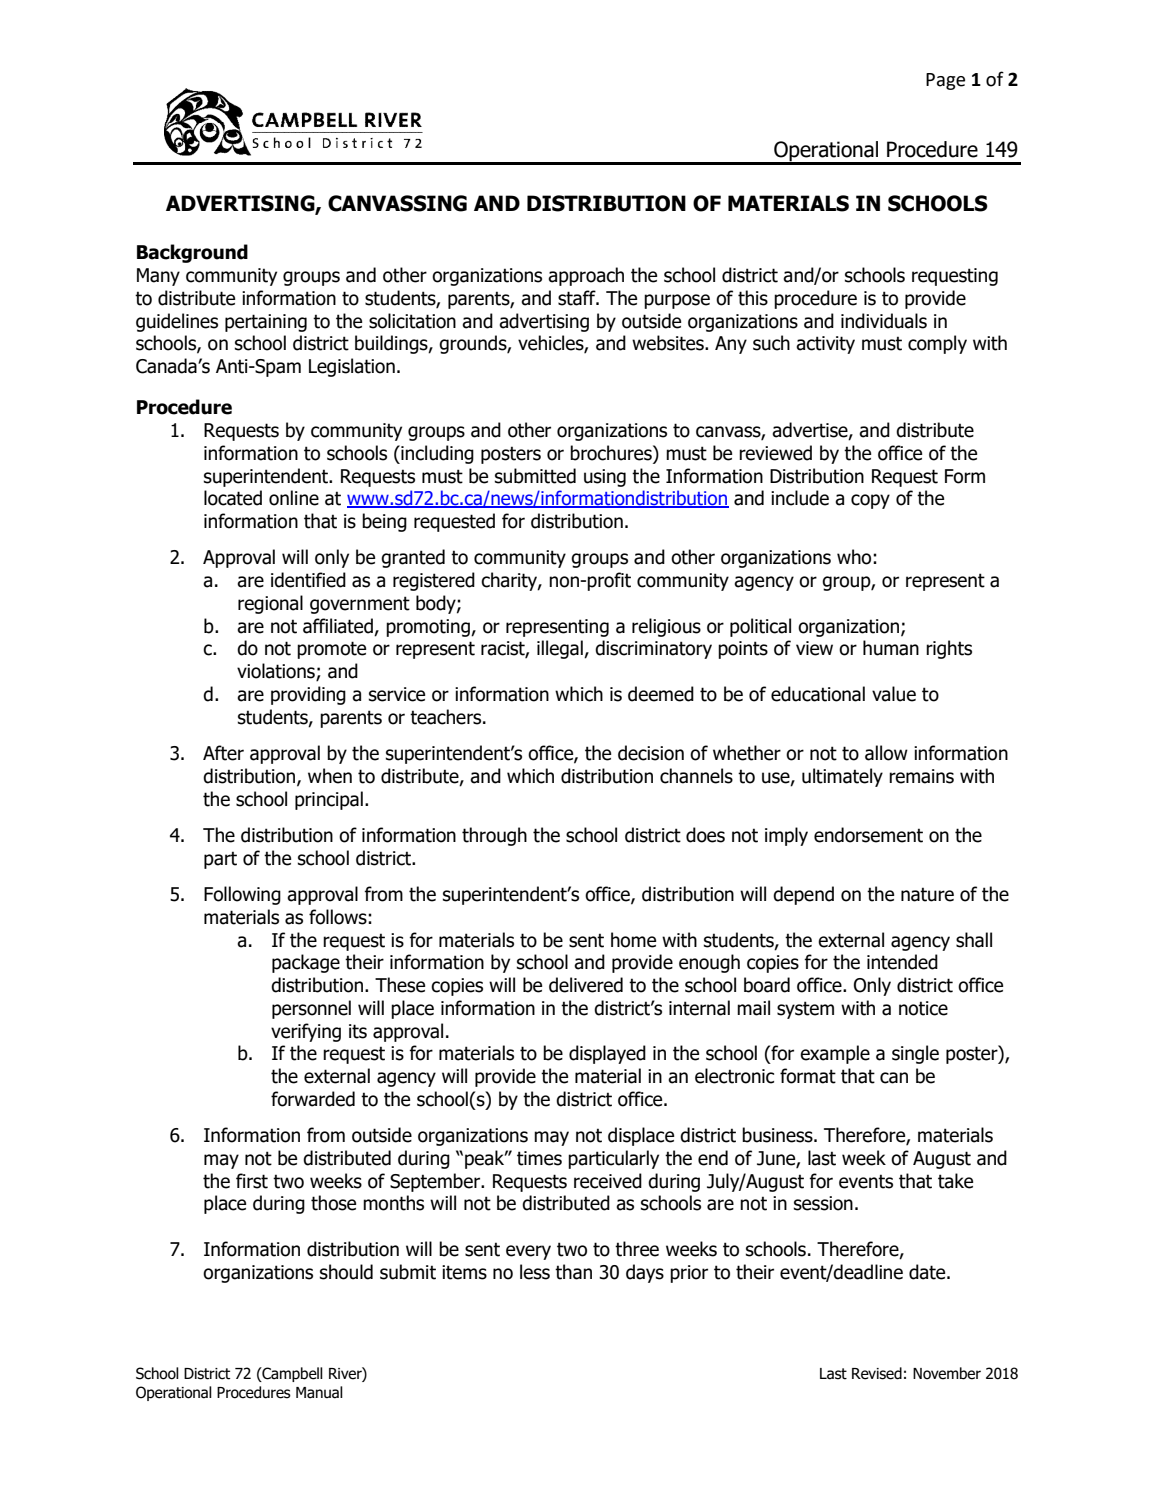  What do you see at coordinates (945, 81) in the screenshot?
I see `Page` at bounding box center [945, 81].
